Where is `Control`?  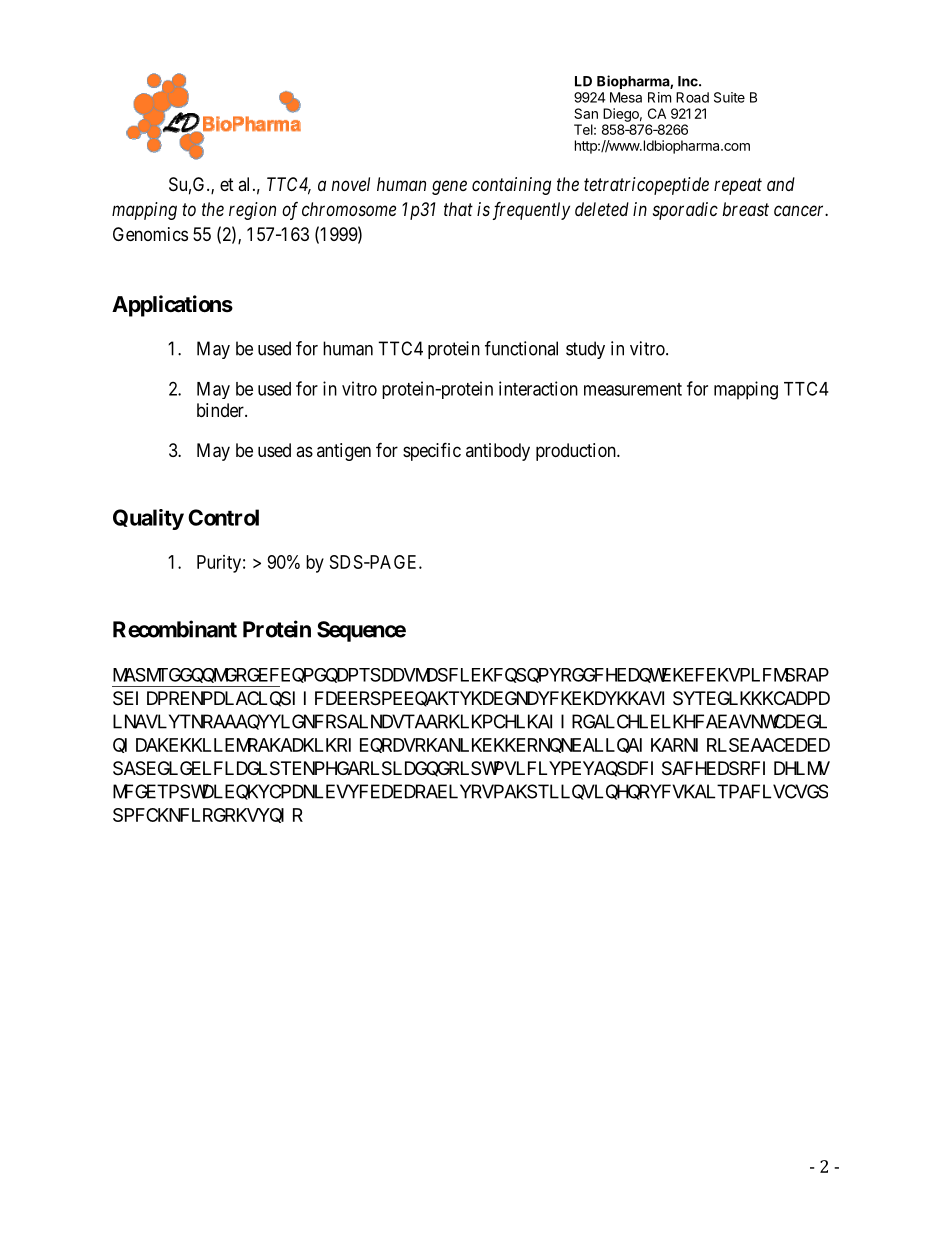
Control is located at coordinates (223, 517).
